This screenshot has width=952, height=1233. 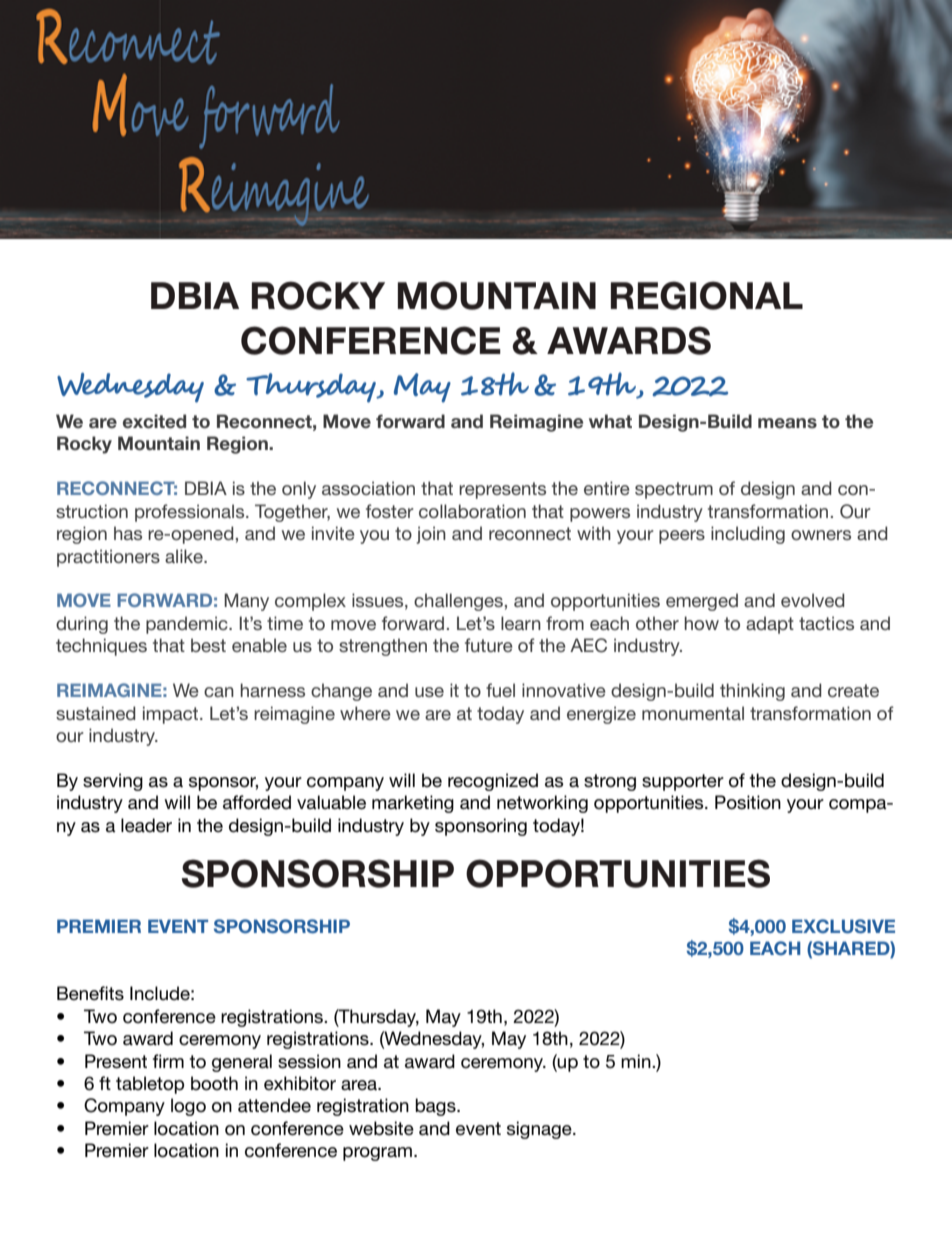 What do you see at coordinates (219, 692) in the screenshot?
I see `can` at bounding box center [219, 692].
